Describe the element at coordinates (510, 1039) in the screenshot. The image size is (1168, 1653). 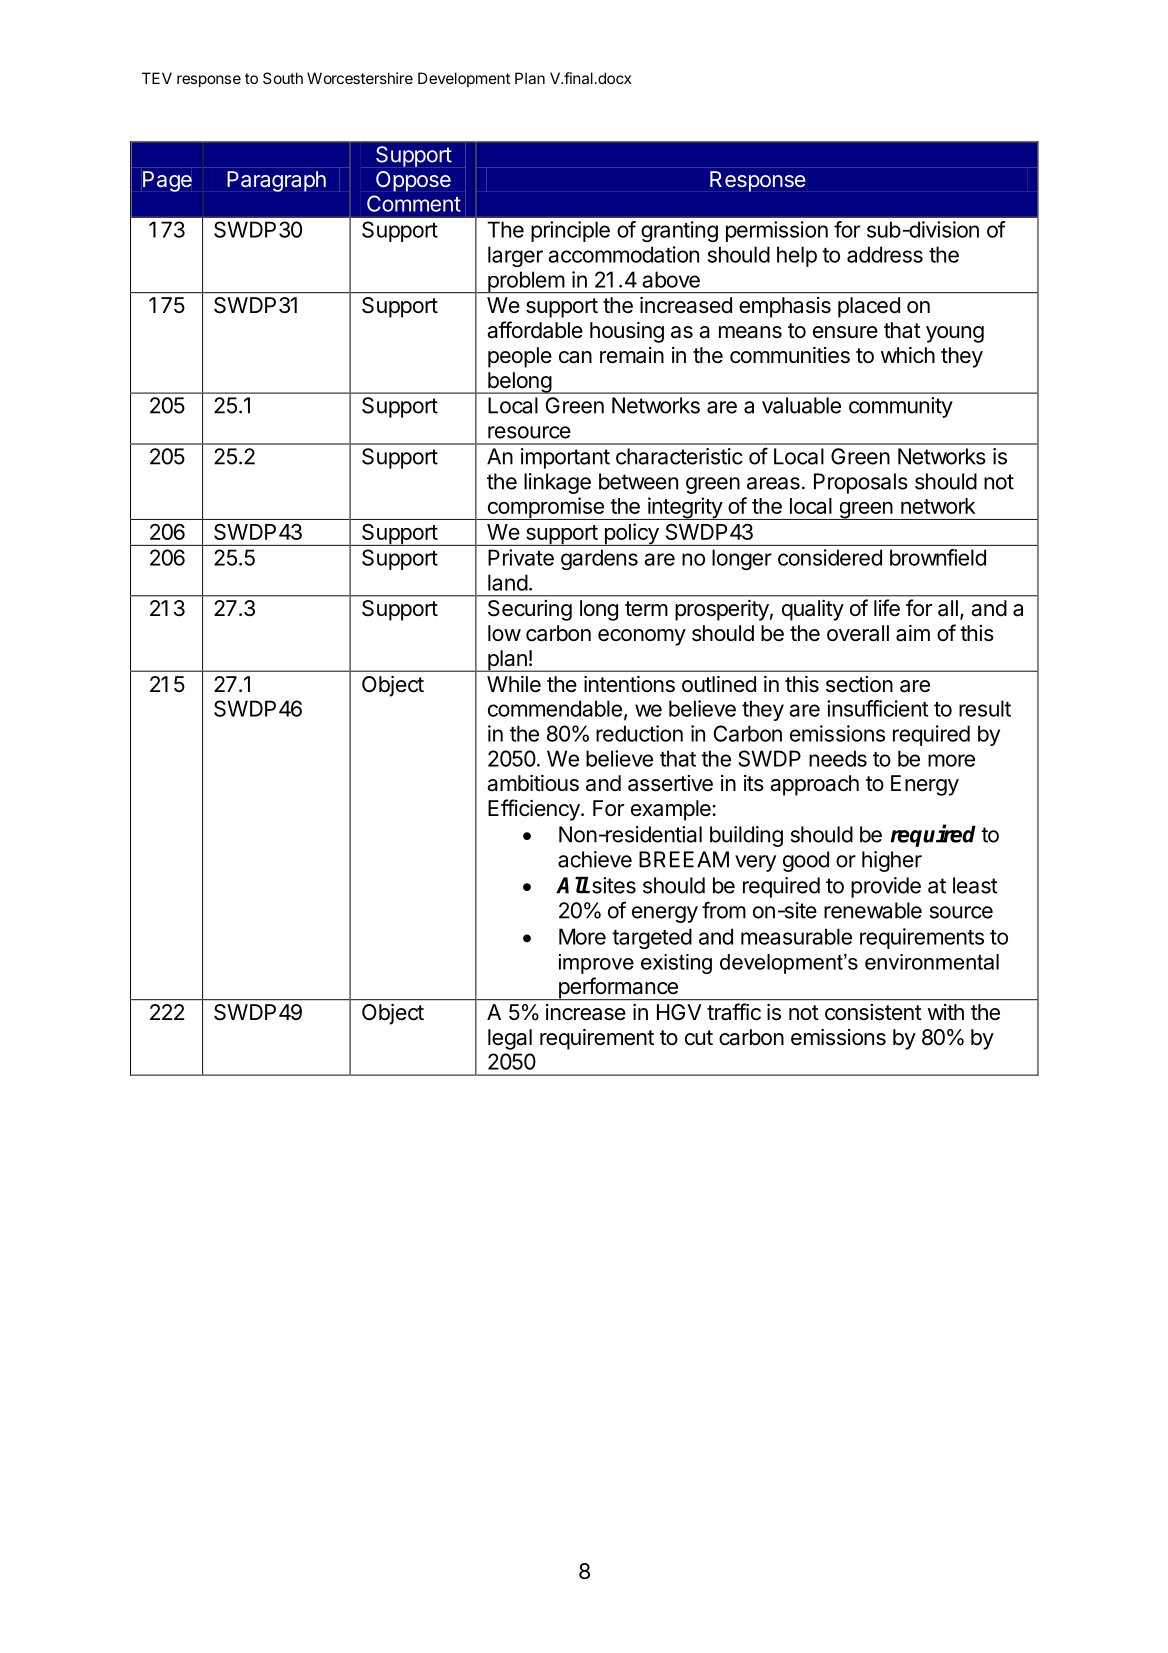
I see `legal` at that location.
